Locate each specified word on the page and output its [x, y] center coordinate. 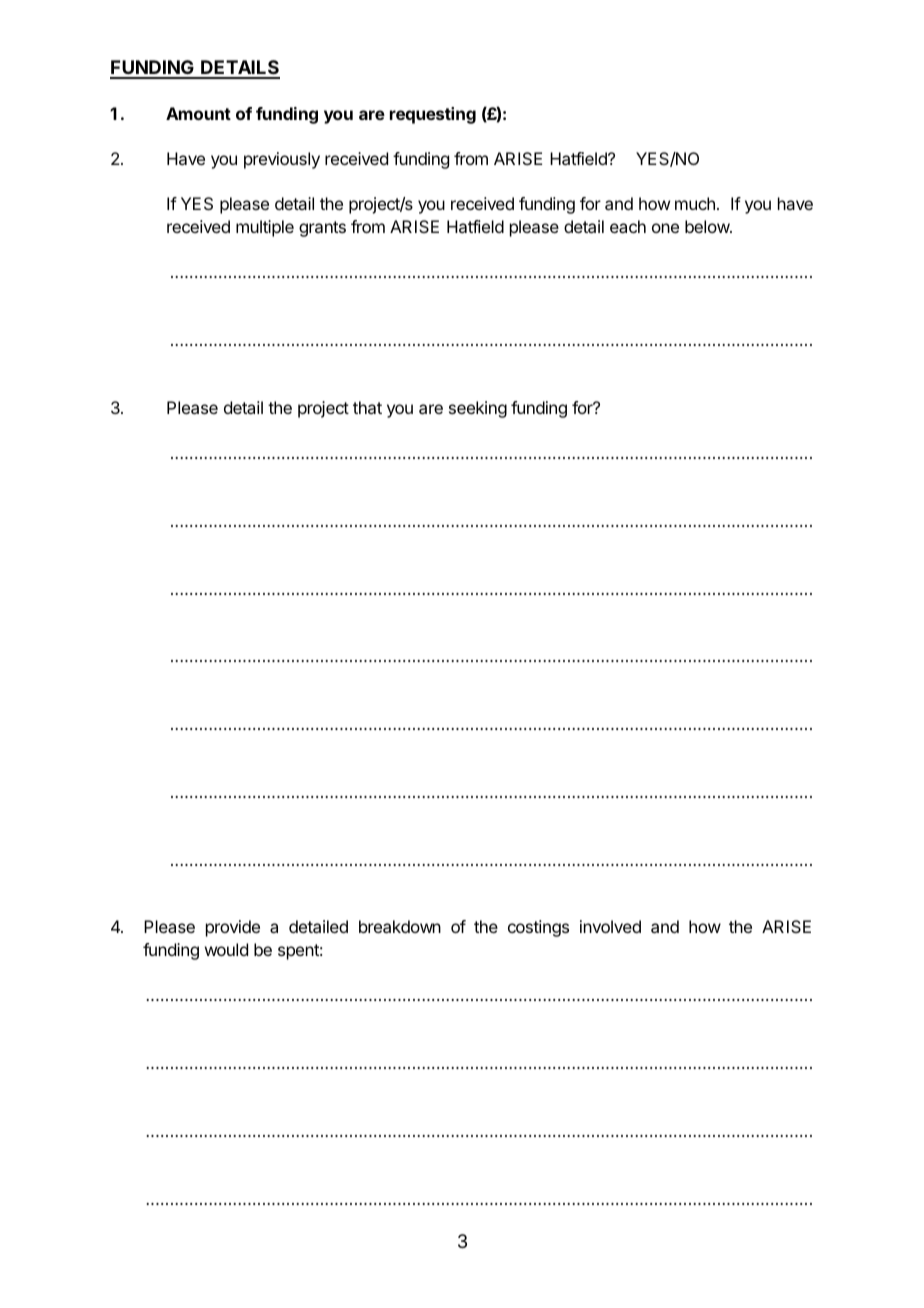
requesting [433, 115]
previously [282, 160]
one [665, 228]
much [695, 203]
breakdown [400, 926]
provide [233, 928]
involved [610, 926]
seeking [478, 409]
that [367, 407]
